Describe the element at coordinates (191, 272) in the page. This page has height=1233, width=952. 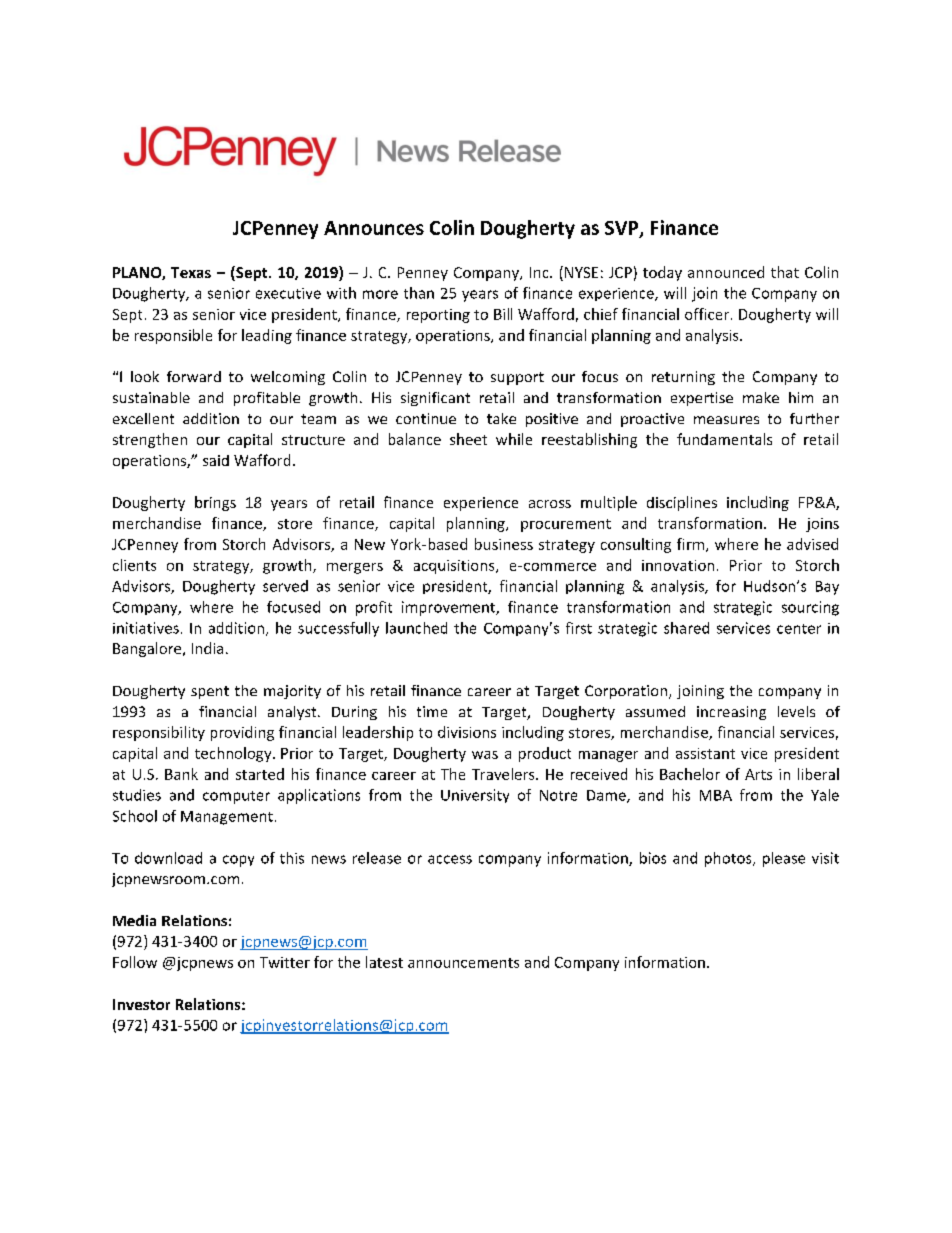
I see `Texas` at that location.
